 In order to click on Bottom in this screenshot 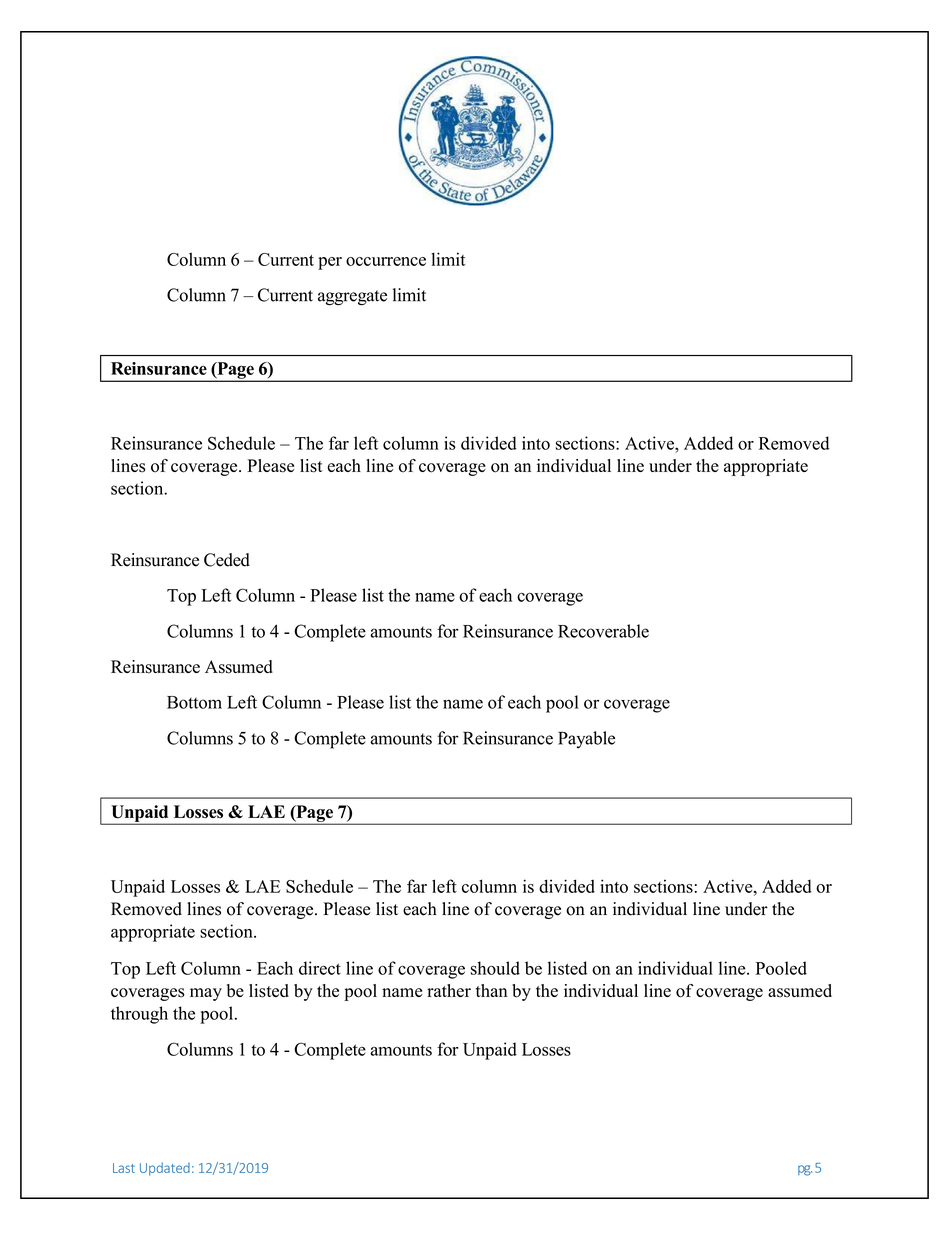, I will do `click(194, 702)`.
